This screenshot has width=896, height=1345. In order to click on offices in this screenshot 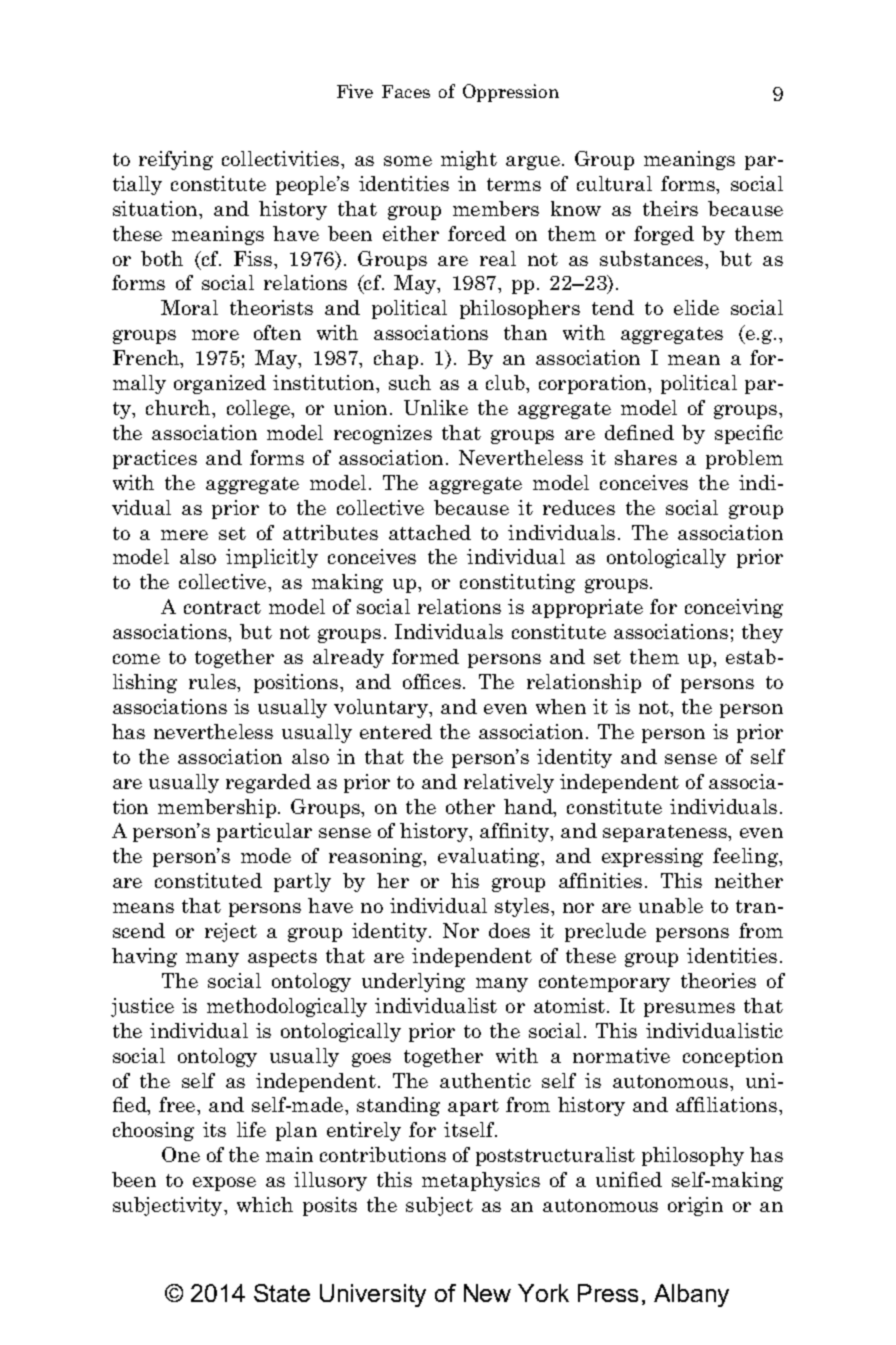, I will do `click(432, 681)`.
